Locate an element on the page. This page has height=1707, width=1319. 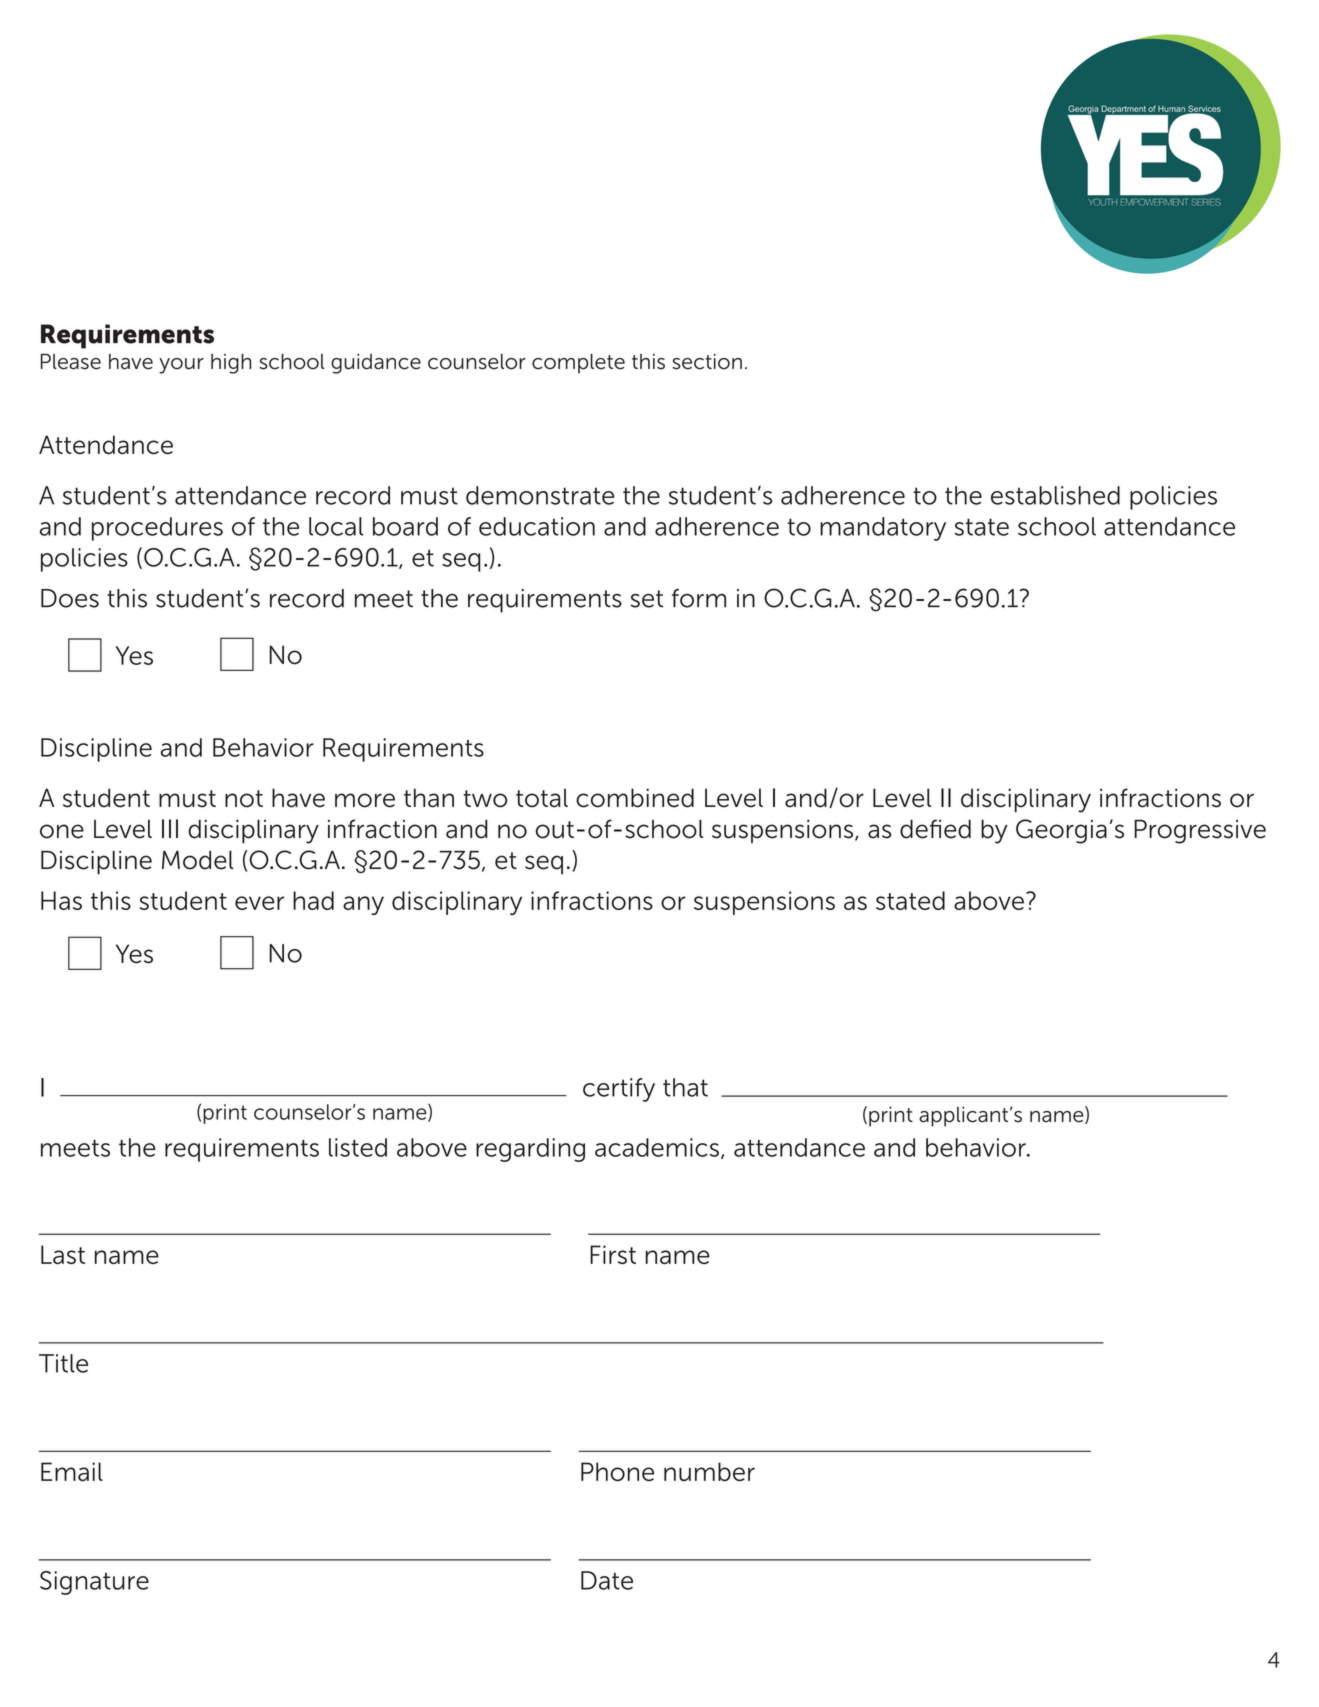
Signature is located at coordinates (94, 1583).
